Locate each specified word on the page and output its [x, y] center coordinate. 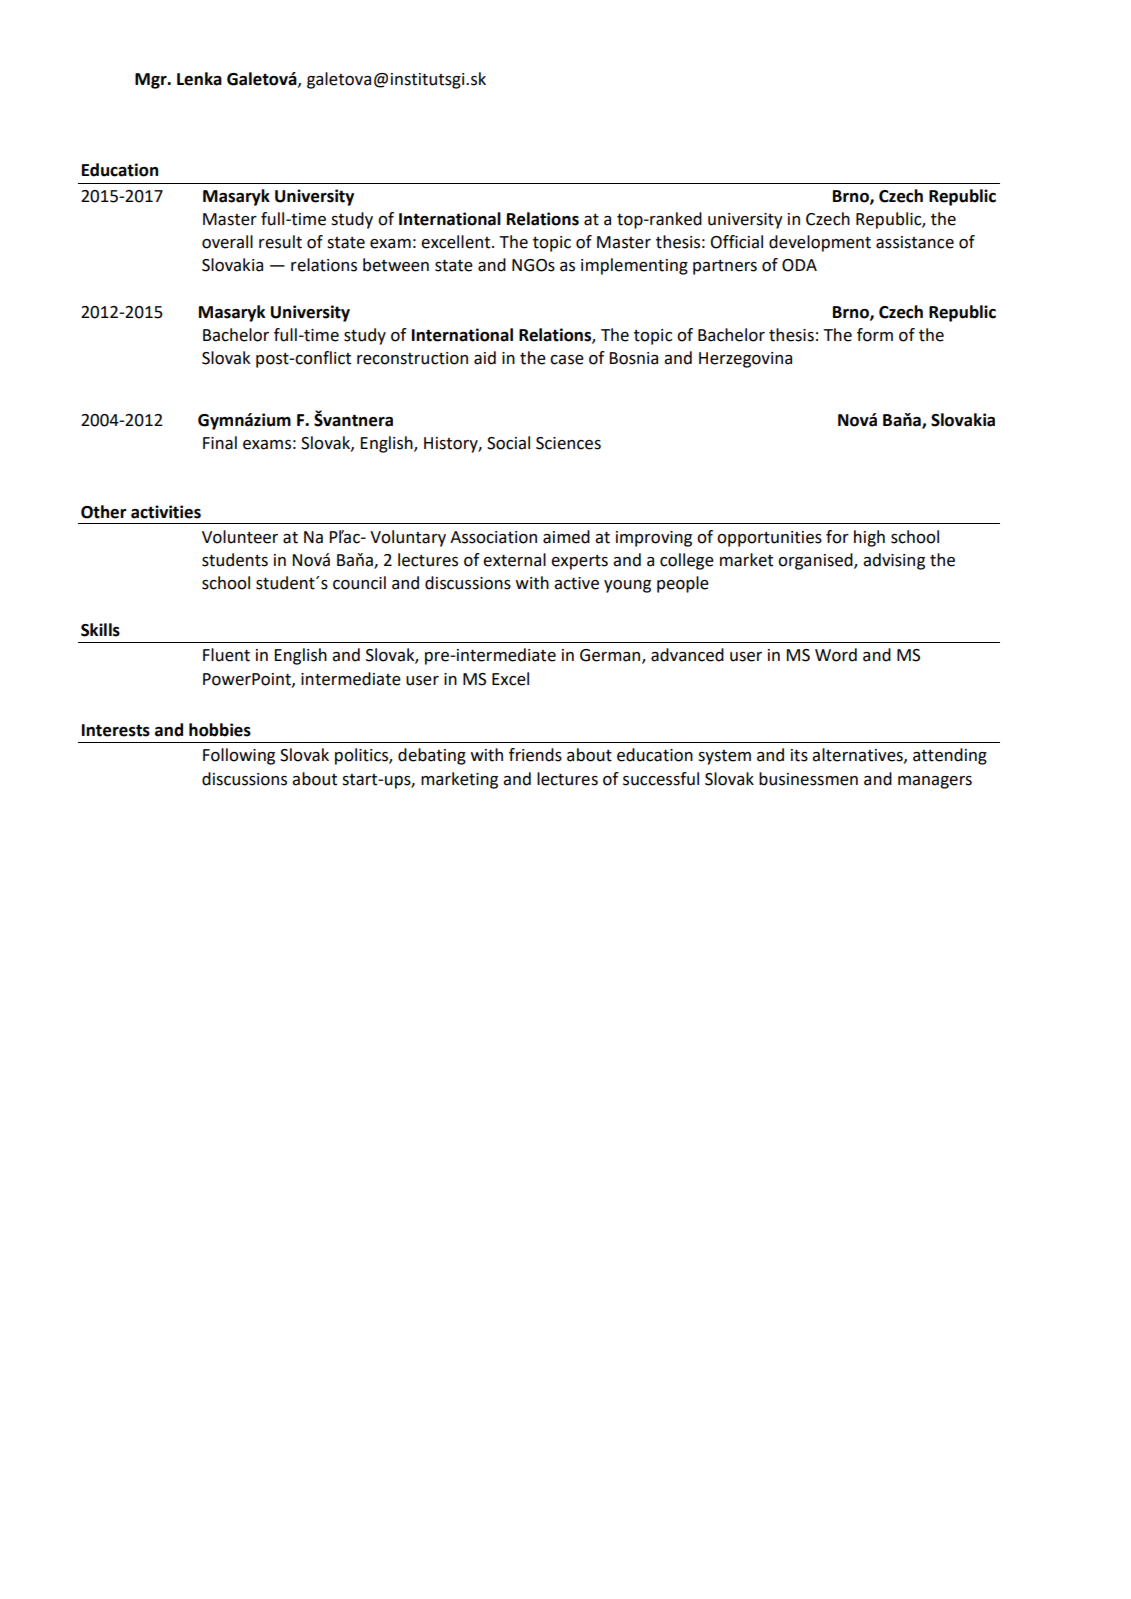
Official [737, 242]
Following [239, 756]
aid [485, 358]
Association [493, 537]
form [875, 335]
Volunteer [240, 537]
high [869, 538]
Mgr [152, 81]
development [820, 243]
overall [227, 242]
